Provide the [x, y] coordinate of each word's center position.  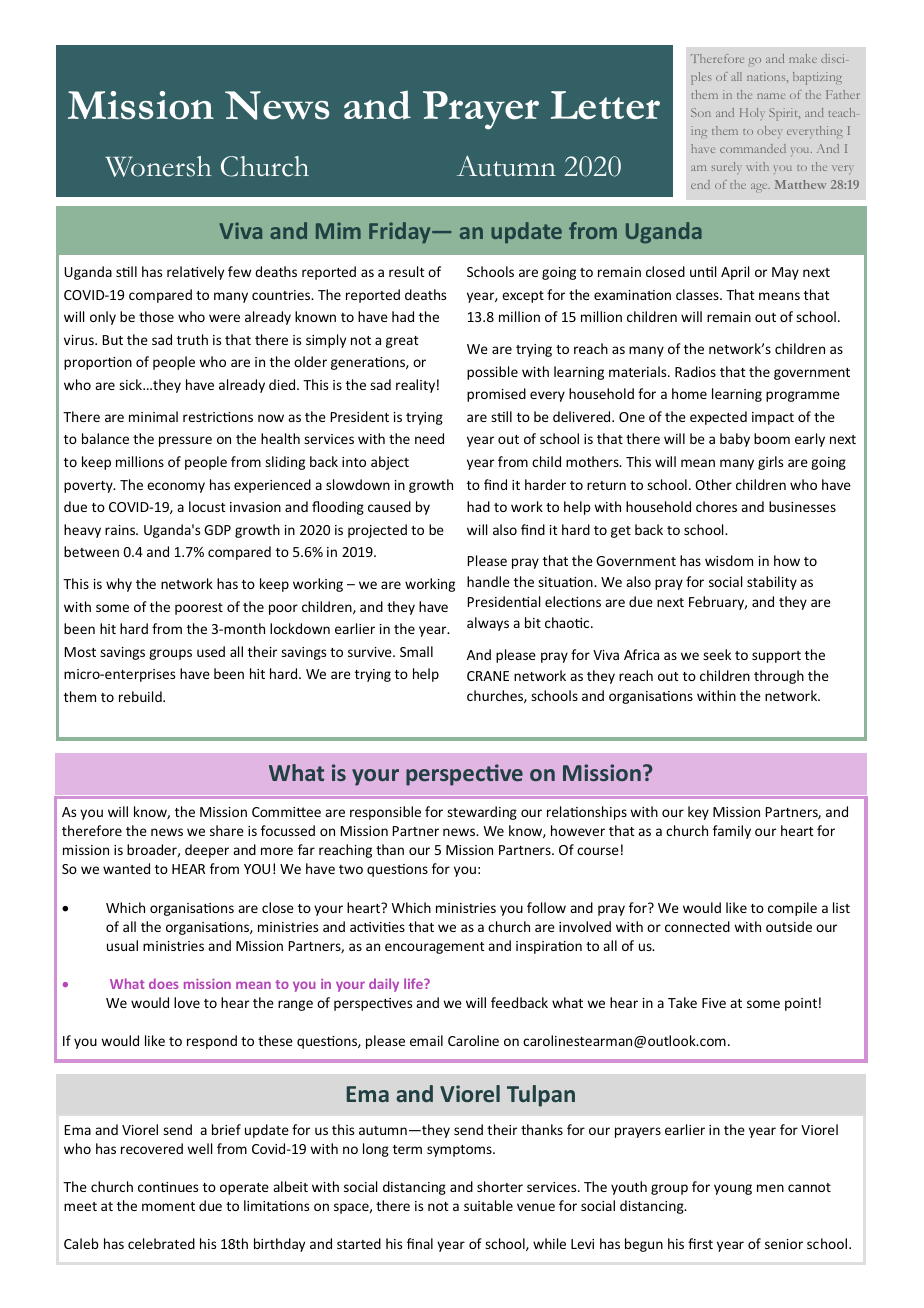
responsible [385, 813]
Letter [605, 105]
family [732, 832]
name [771, 96]
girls [770, 463]
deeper [207, 851]
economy [176, 487]
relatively [195, 273]
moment [168, 1206]
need [429, 438]
